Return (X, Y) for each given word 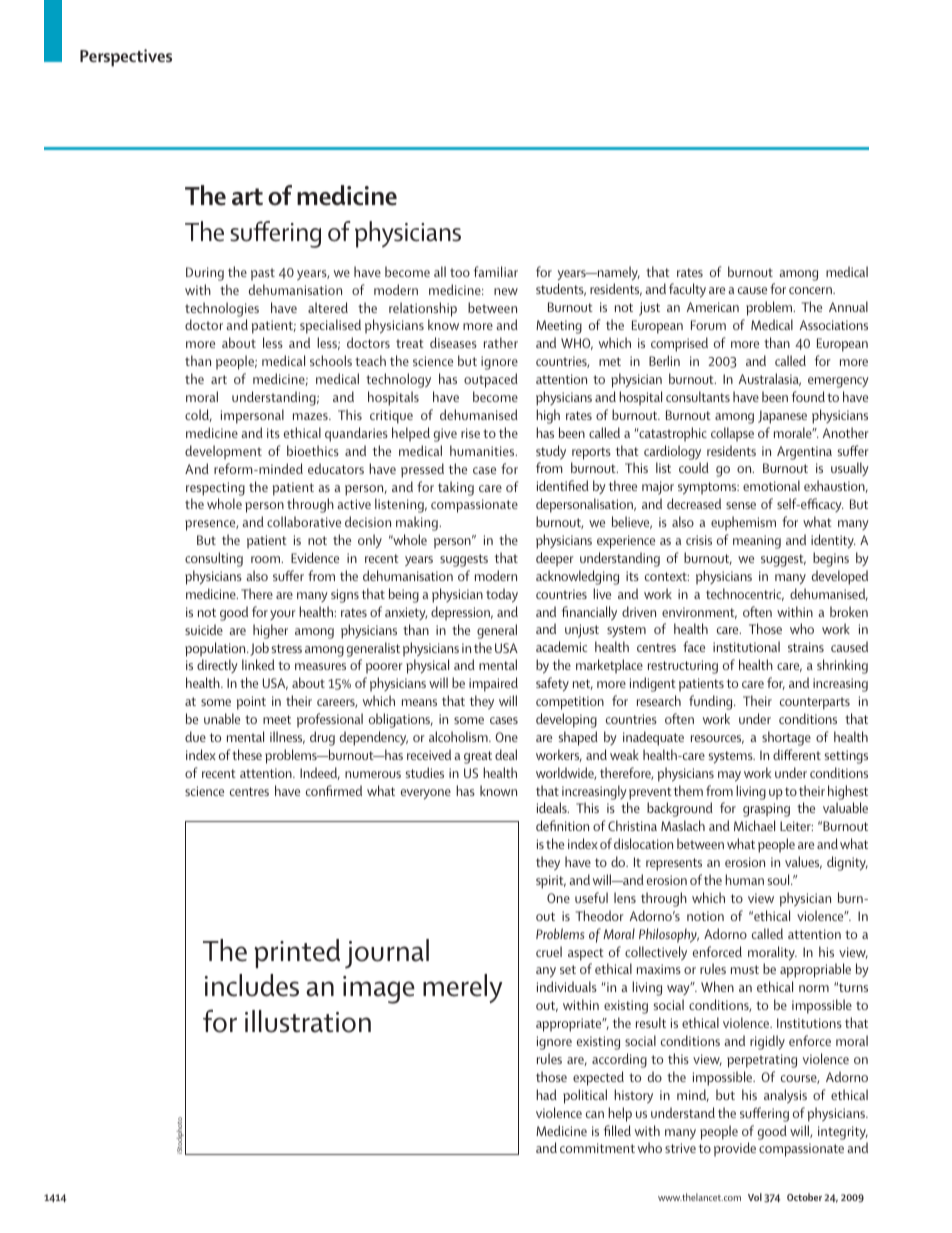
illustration (308, 1021)
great (478, 757)
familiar (495, 271)
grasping (766, 810)
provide (735, 1149)
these (247, 754)
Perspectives (126, 58)
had (546, 1094)
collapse (732, 434)
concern (811, 290)
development (223, 452)
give (445, 435)
